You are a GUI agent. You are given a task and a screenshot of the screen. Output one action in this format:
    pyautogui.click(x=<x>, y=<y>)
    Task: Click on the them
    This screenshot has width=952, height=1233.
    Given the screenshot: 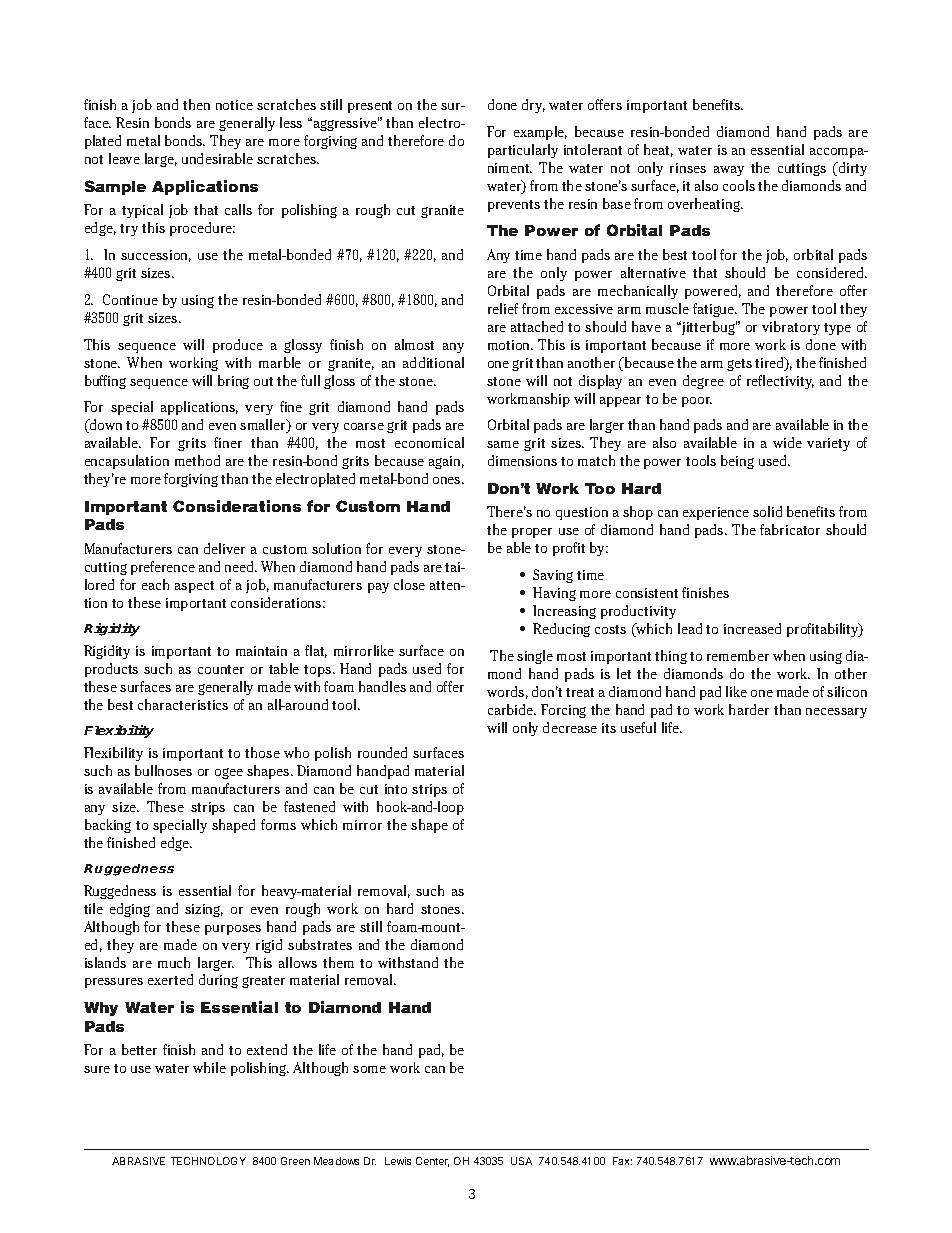 What is the action you would take?
    pyautogui.click(x=338, y=962)
